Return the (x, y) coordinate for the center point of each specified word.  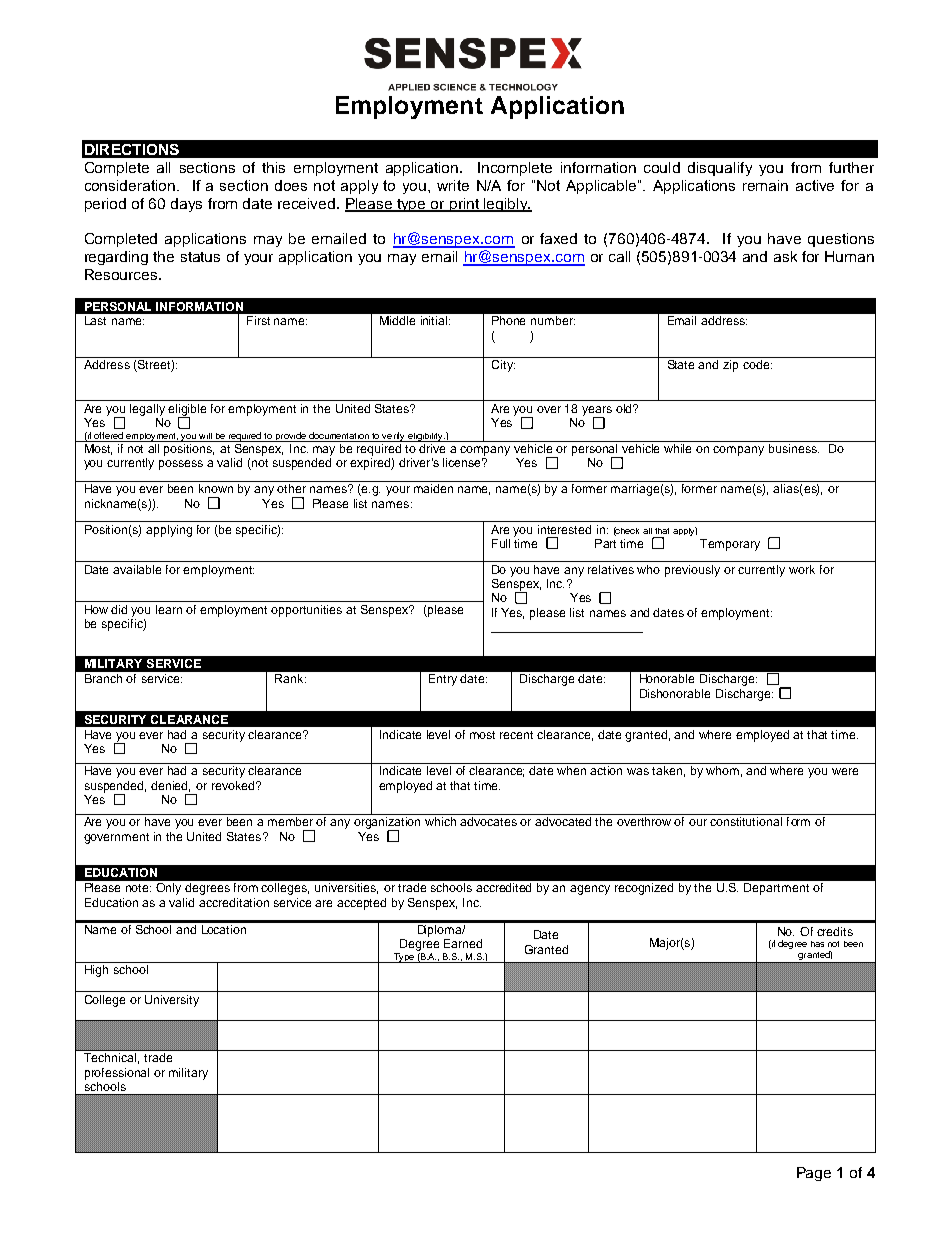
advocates (488, 821)
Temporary (730, 545)
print (464, 205)
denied (170, 786)
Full (501, 543)
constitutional (746, 821)
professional (117, 1074)
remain (765, 185)
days (186, 205)
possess (181, 465)
